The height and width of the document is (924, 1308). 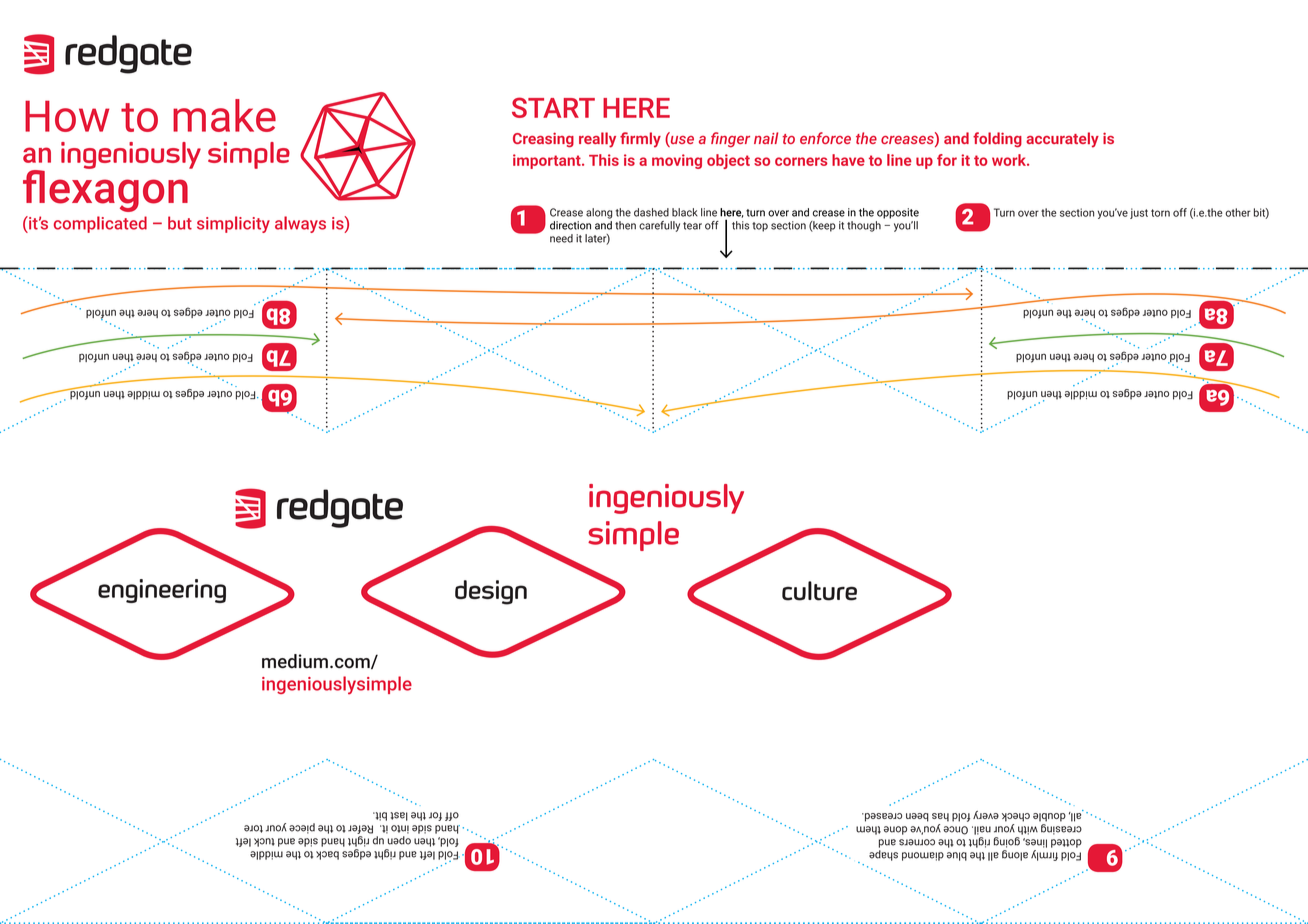 What do you see at coordinates (819, 591) in the document?
I see `culture` at bounding box center [819, 591].
